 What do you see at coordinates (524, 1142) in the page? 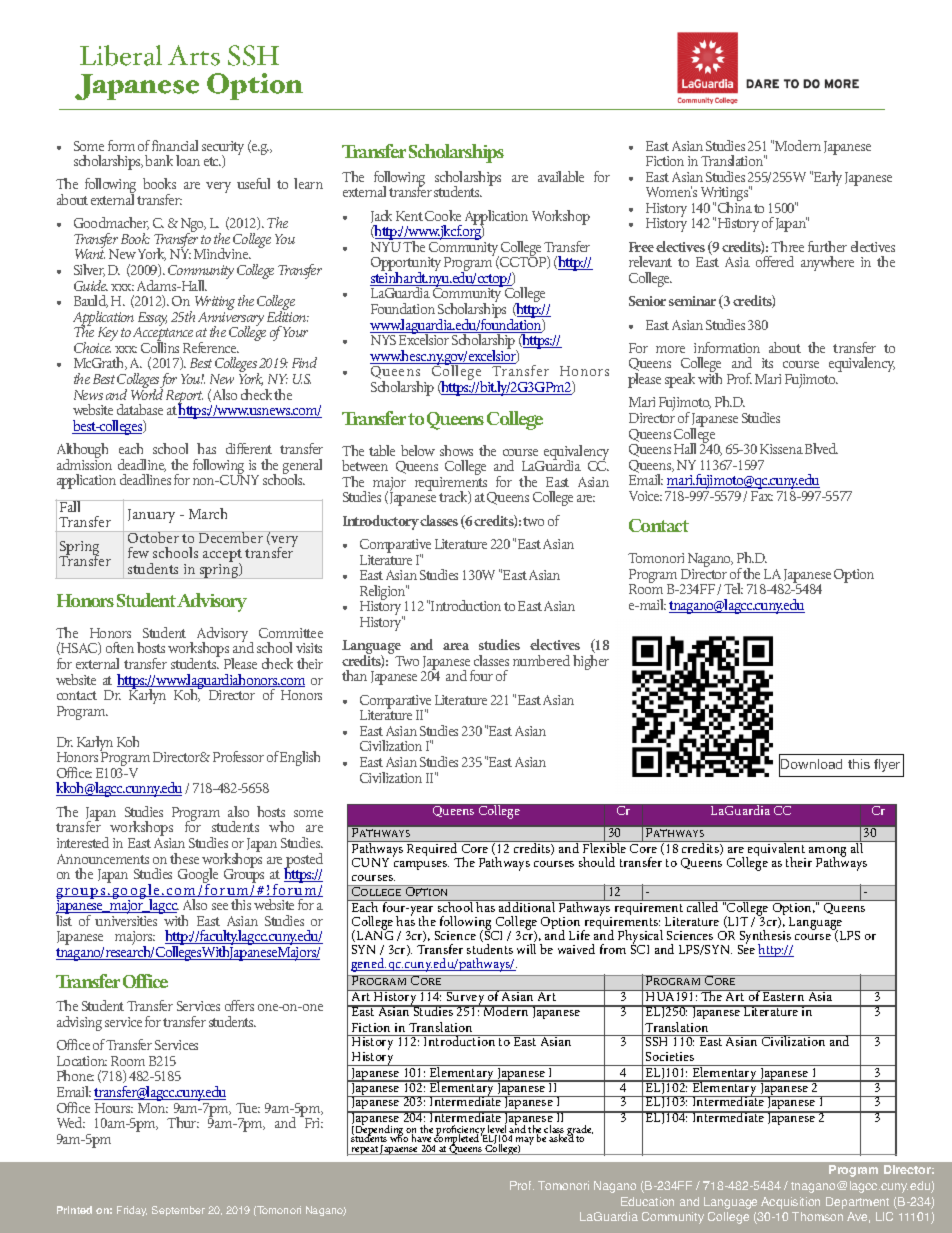
I see `may` at bounding box center [524, 1142].
